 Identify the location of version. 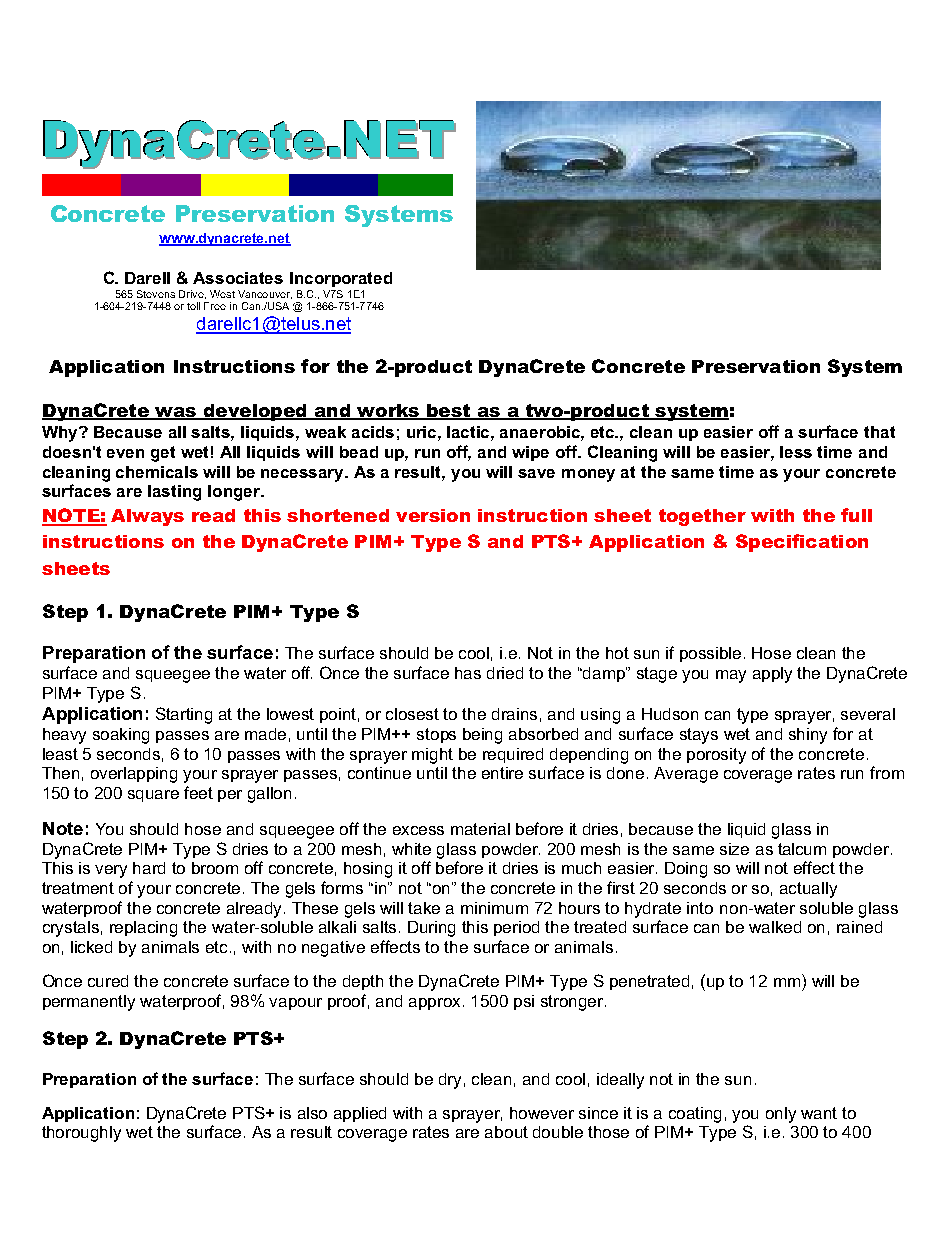
(433, 515).
